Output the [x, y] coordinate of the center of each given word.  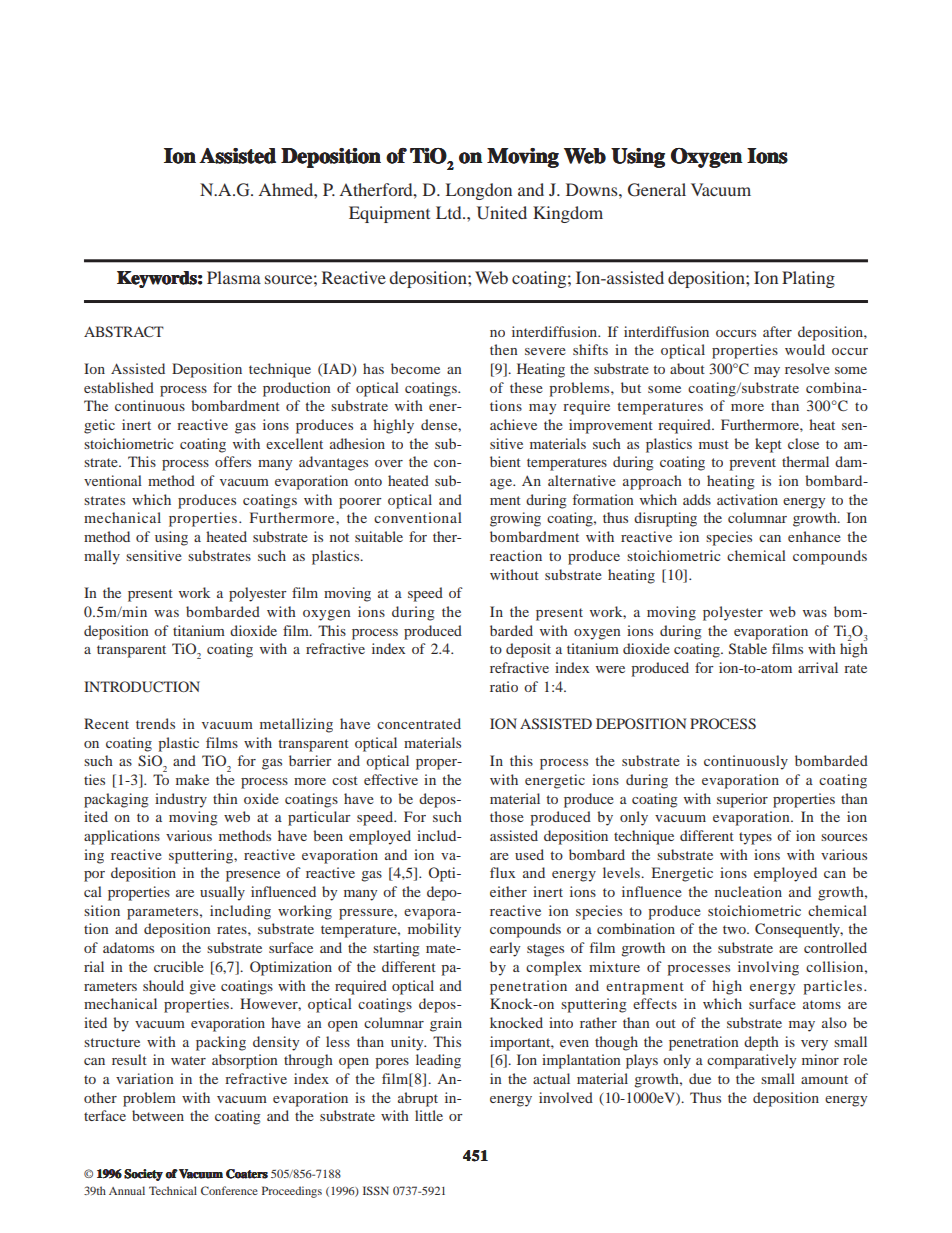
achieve [513, 424]
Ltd [450, 212]
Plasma [234, 277]
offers [233, 461]
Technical [173, 1190]
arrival [818, 667]
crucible [179, 966]
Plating [808, 279]
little [429, 1115]
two [735, 929]
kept [768, 445]
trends [155, 723]
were [610, 669]
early [505, 949]
